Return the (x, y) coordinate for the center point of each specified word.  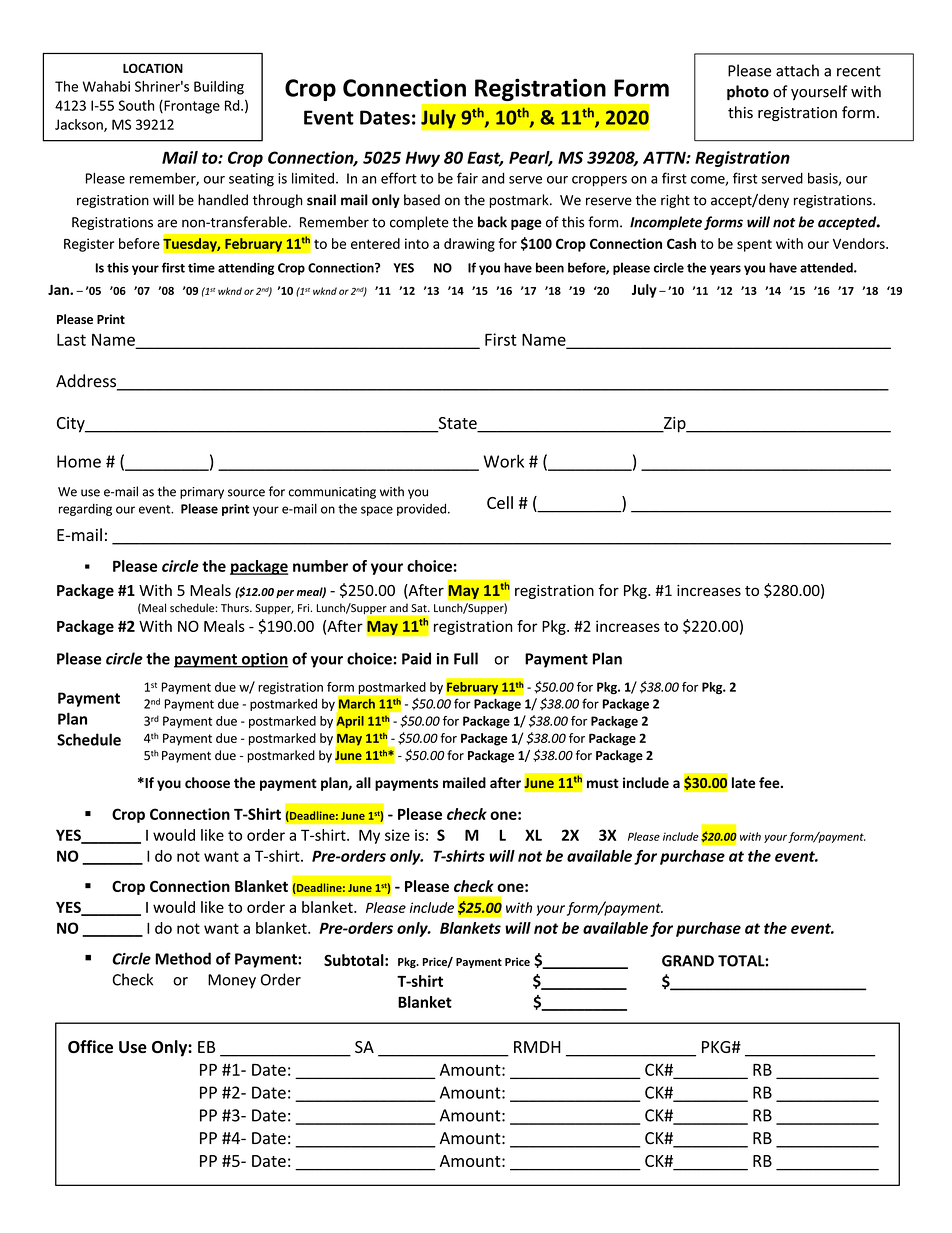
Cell (500, 502)
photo (748, 93)
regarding (85, 509)
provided (421, 509)
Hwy (422, 159)
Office (90, 1046)
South (136, 105)
